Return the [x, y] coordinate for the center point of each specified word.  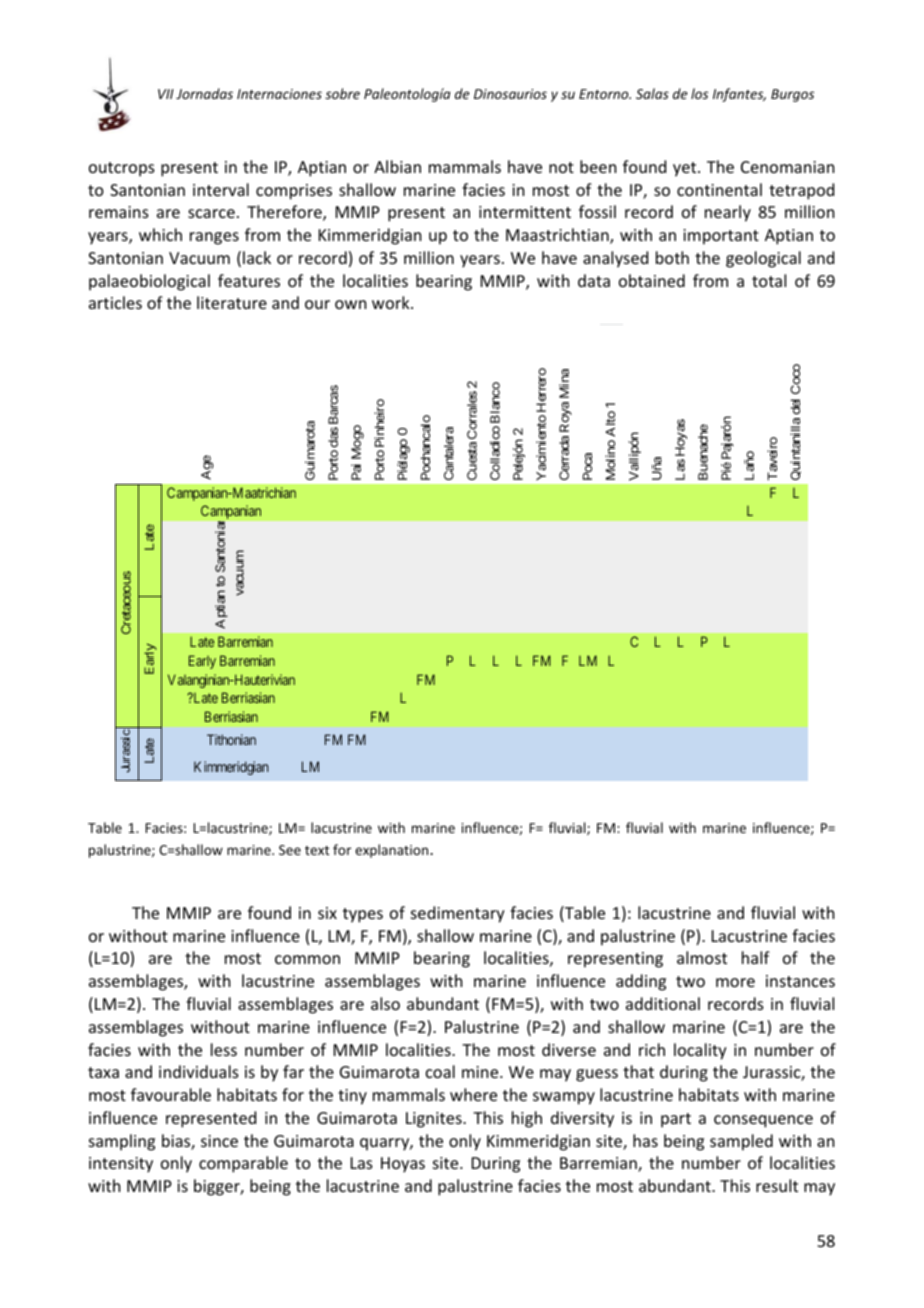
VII [166, 94]
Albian [397, 166]
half [756, 957]
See [290, 850]
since [219, 1141]
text [317, 850]
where [473, 1094]
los [699, 93]
